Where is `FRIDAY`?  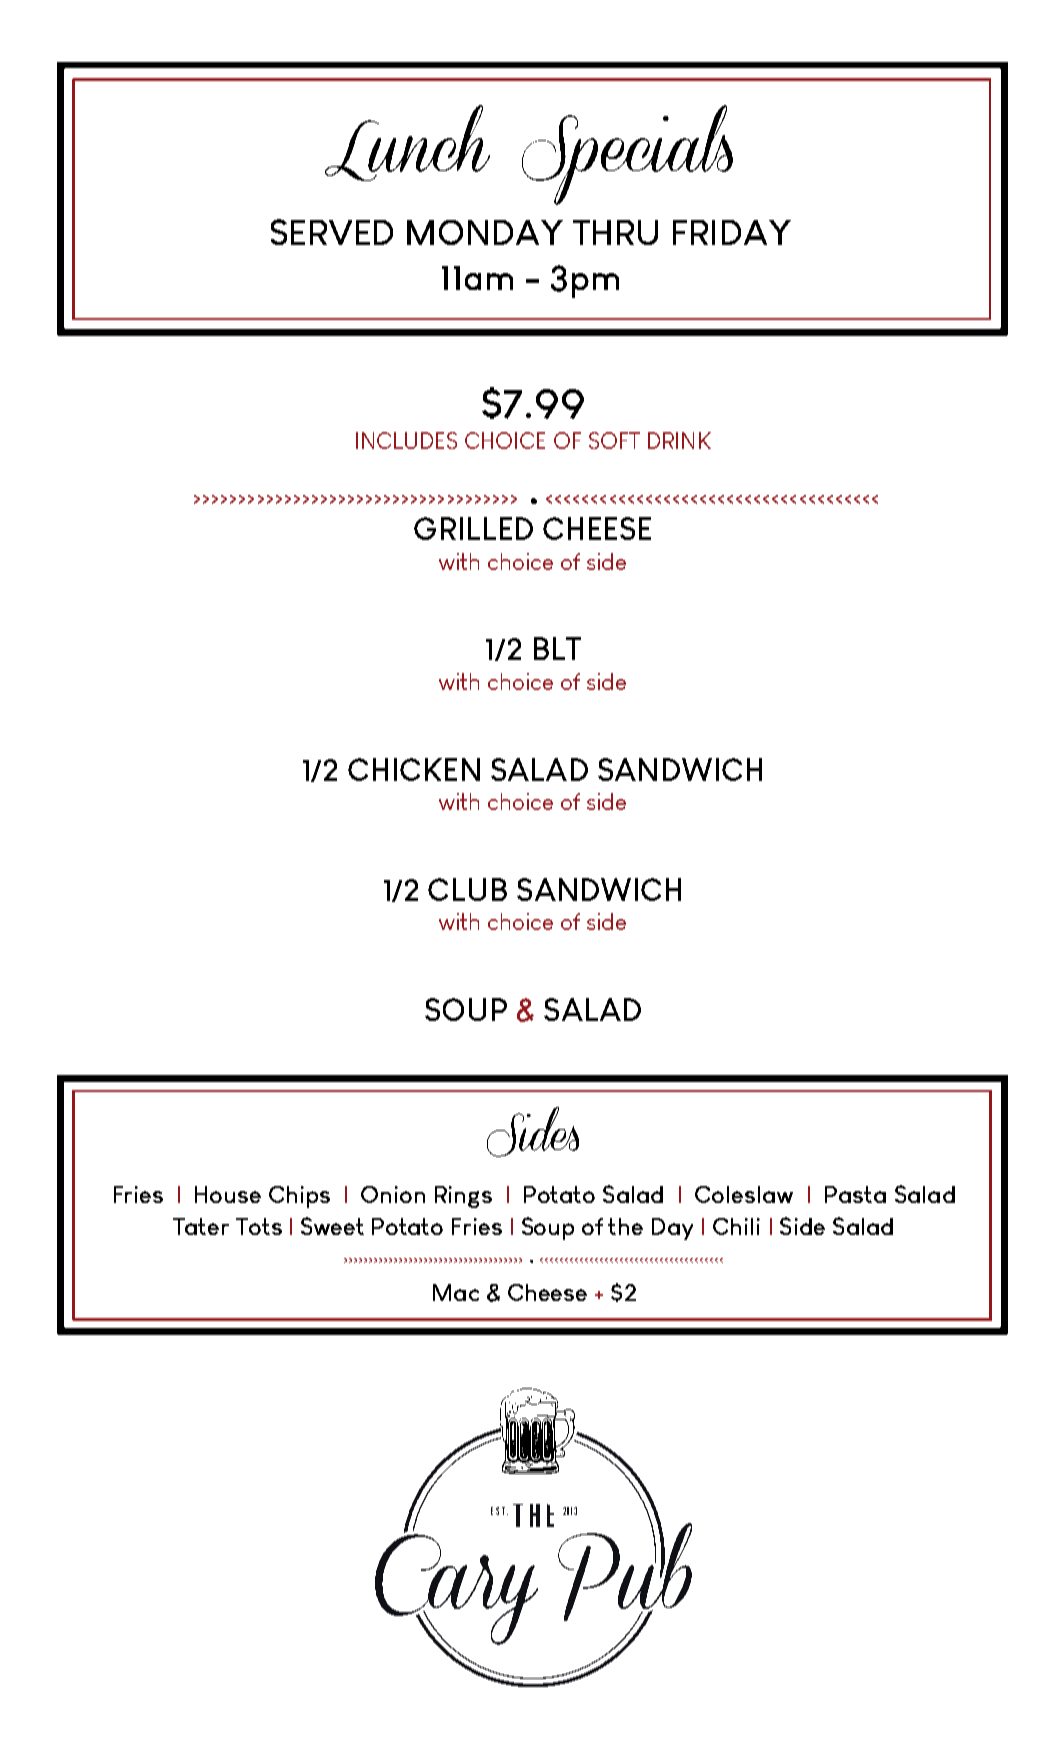 FRIDAY is located at coordinates (732, 232).
